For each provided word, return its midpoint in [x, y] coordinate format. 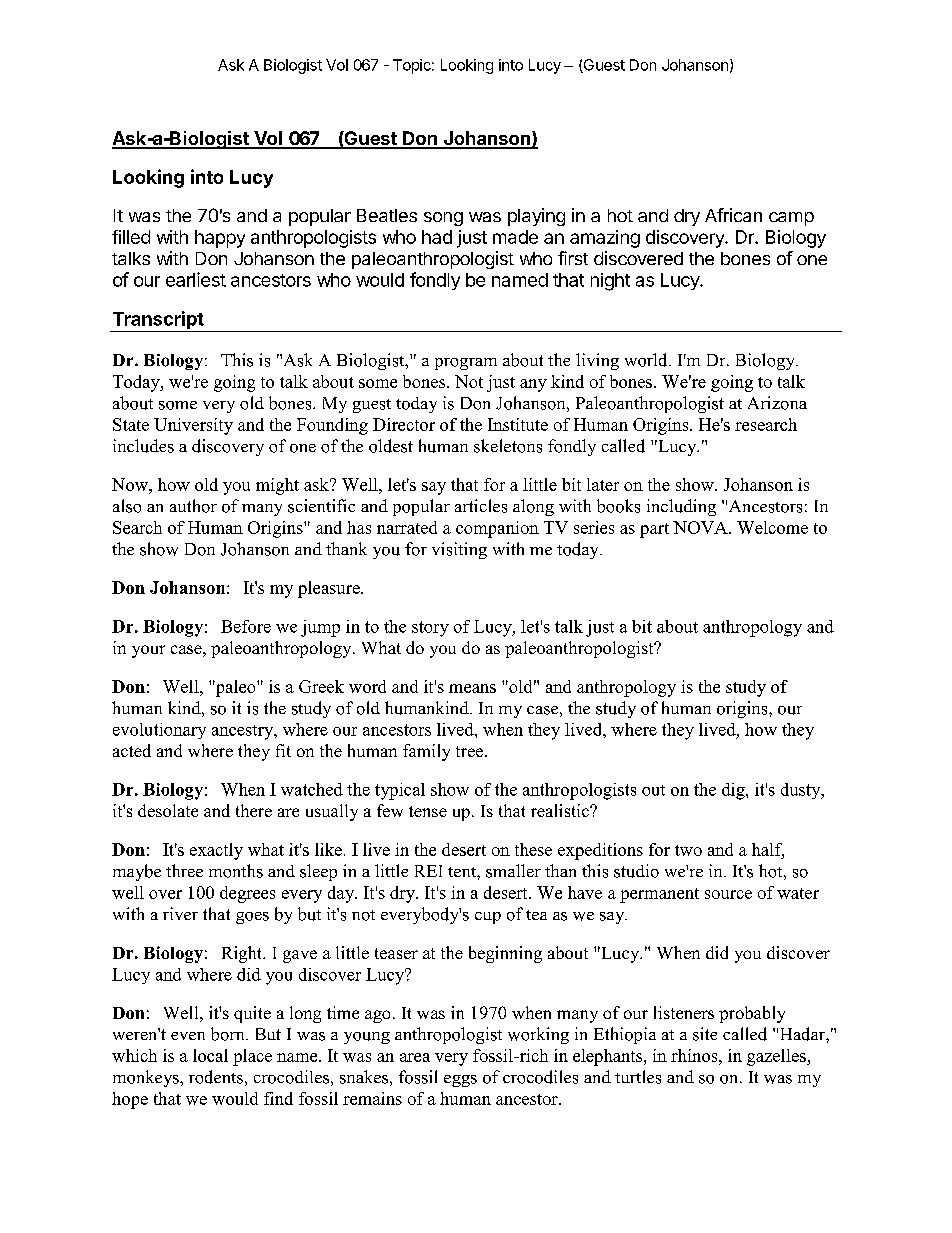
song [443, 219]
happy [220, 239]
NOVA [701, 527]
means [472, 688]
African [733, 215]
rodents [216, 1077]
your [148, 651]
